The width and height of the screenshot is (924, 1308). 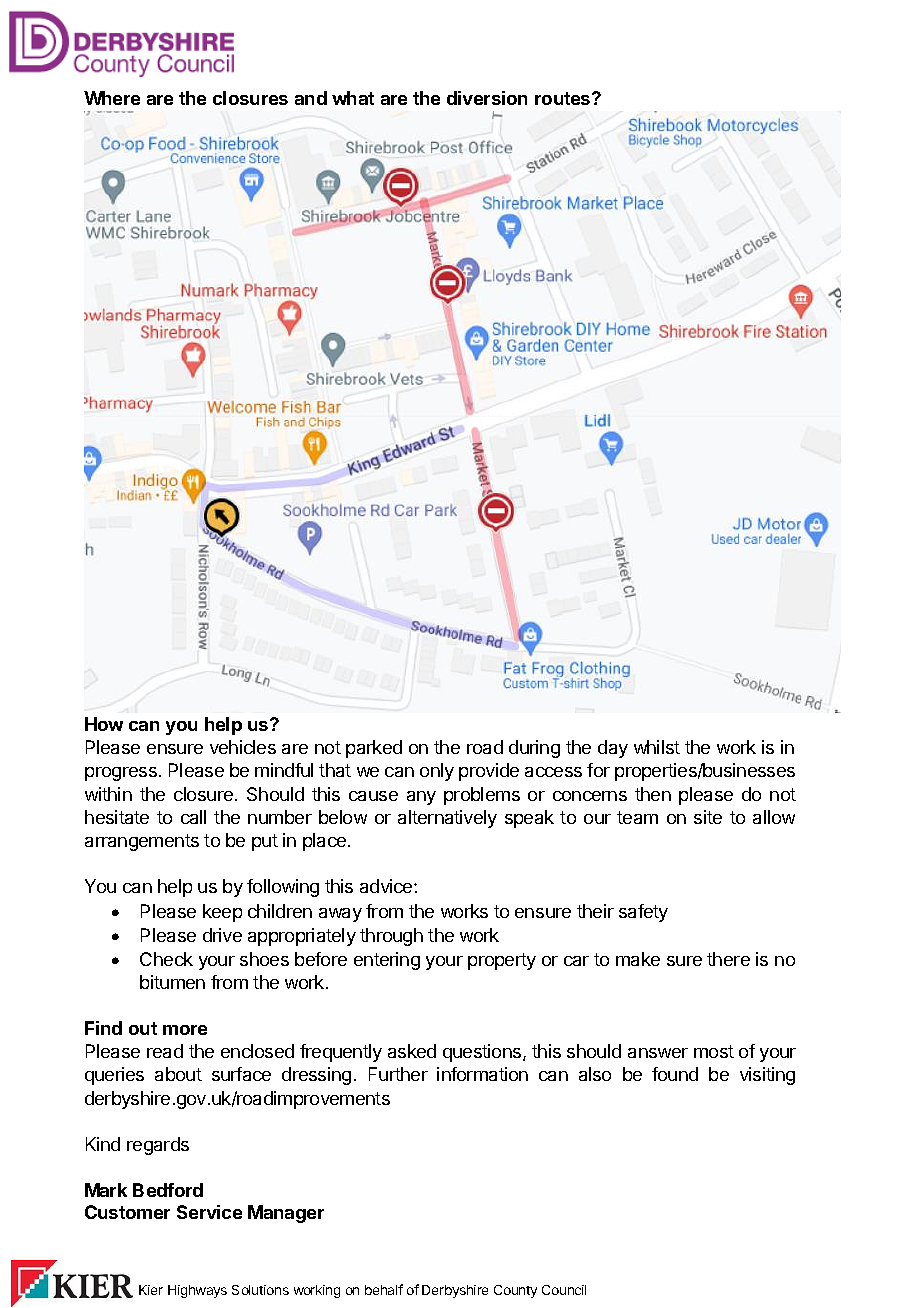 What do you see at coordinates (487, 98) in the screenshot?
I see `diversion` at bounding box center [487, 98].
